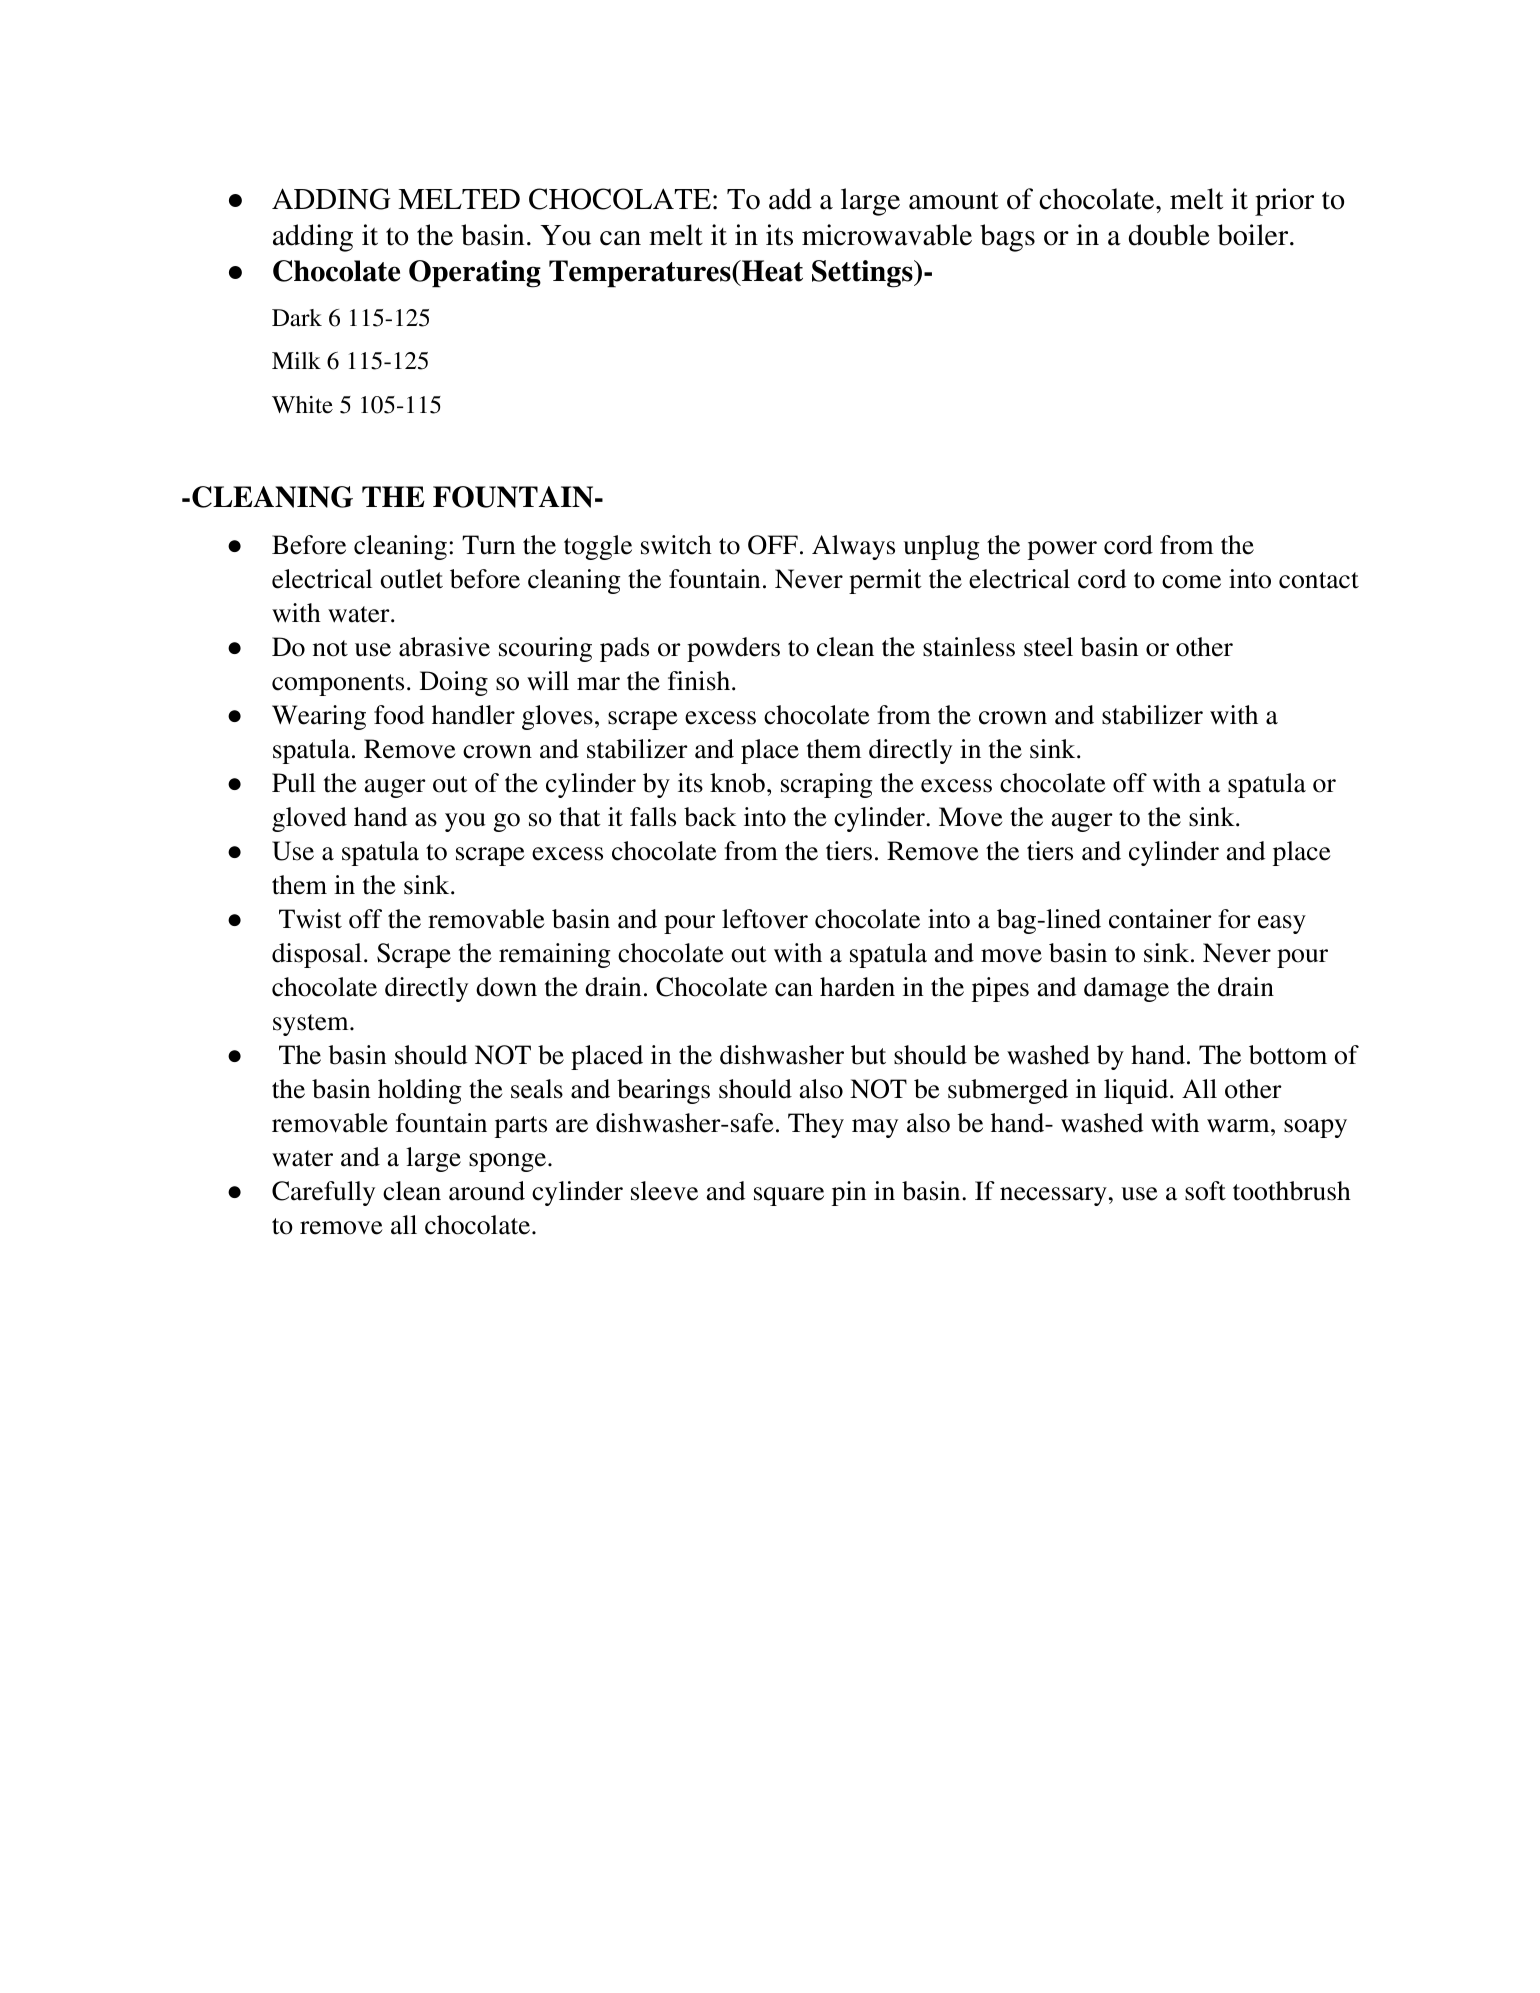  Describe the element at coordinates (475, 274) in the image. I see `Operating` at that location.
